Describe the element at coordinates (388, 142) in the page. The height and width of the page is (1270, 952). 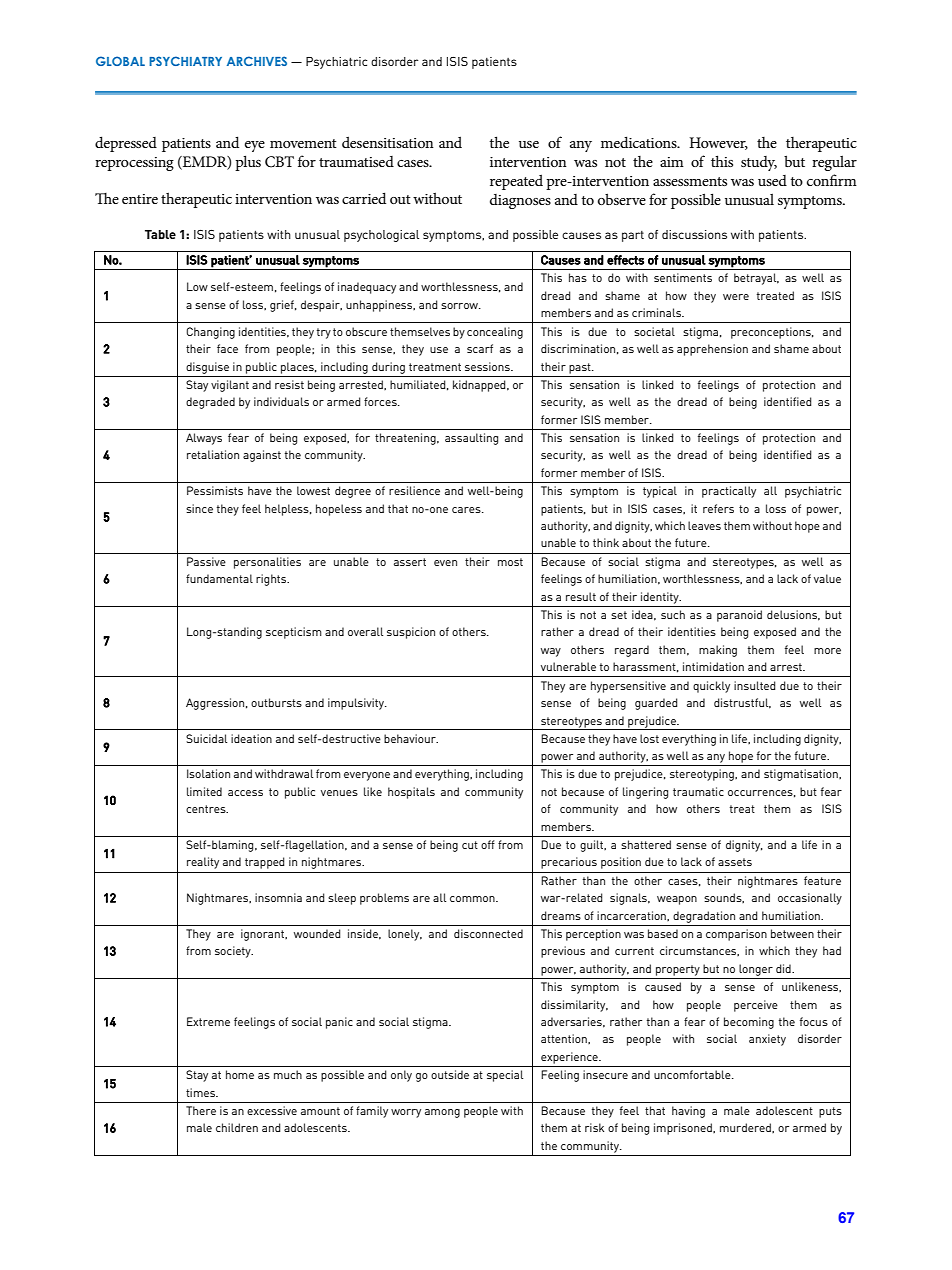
I see `desensitisation` at that location.
